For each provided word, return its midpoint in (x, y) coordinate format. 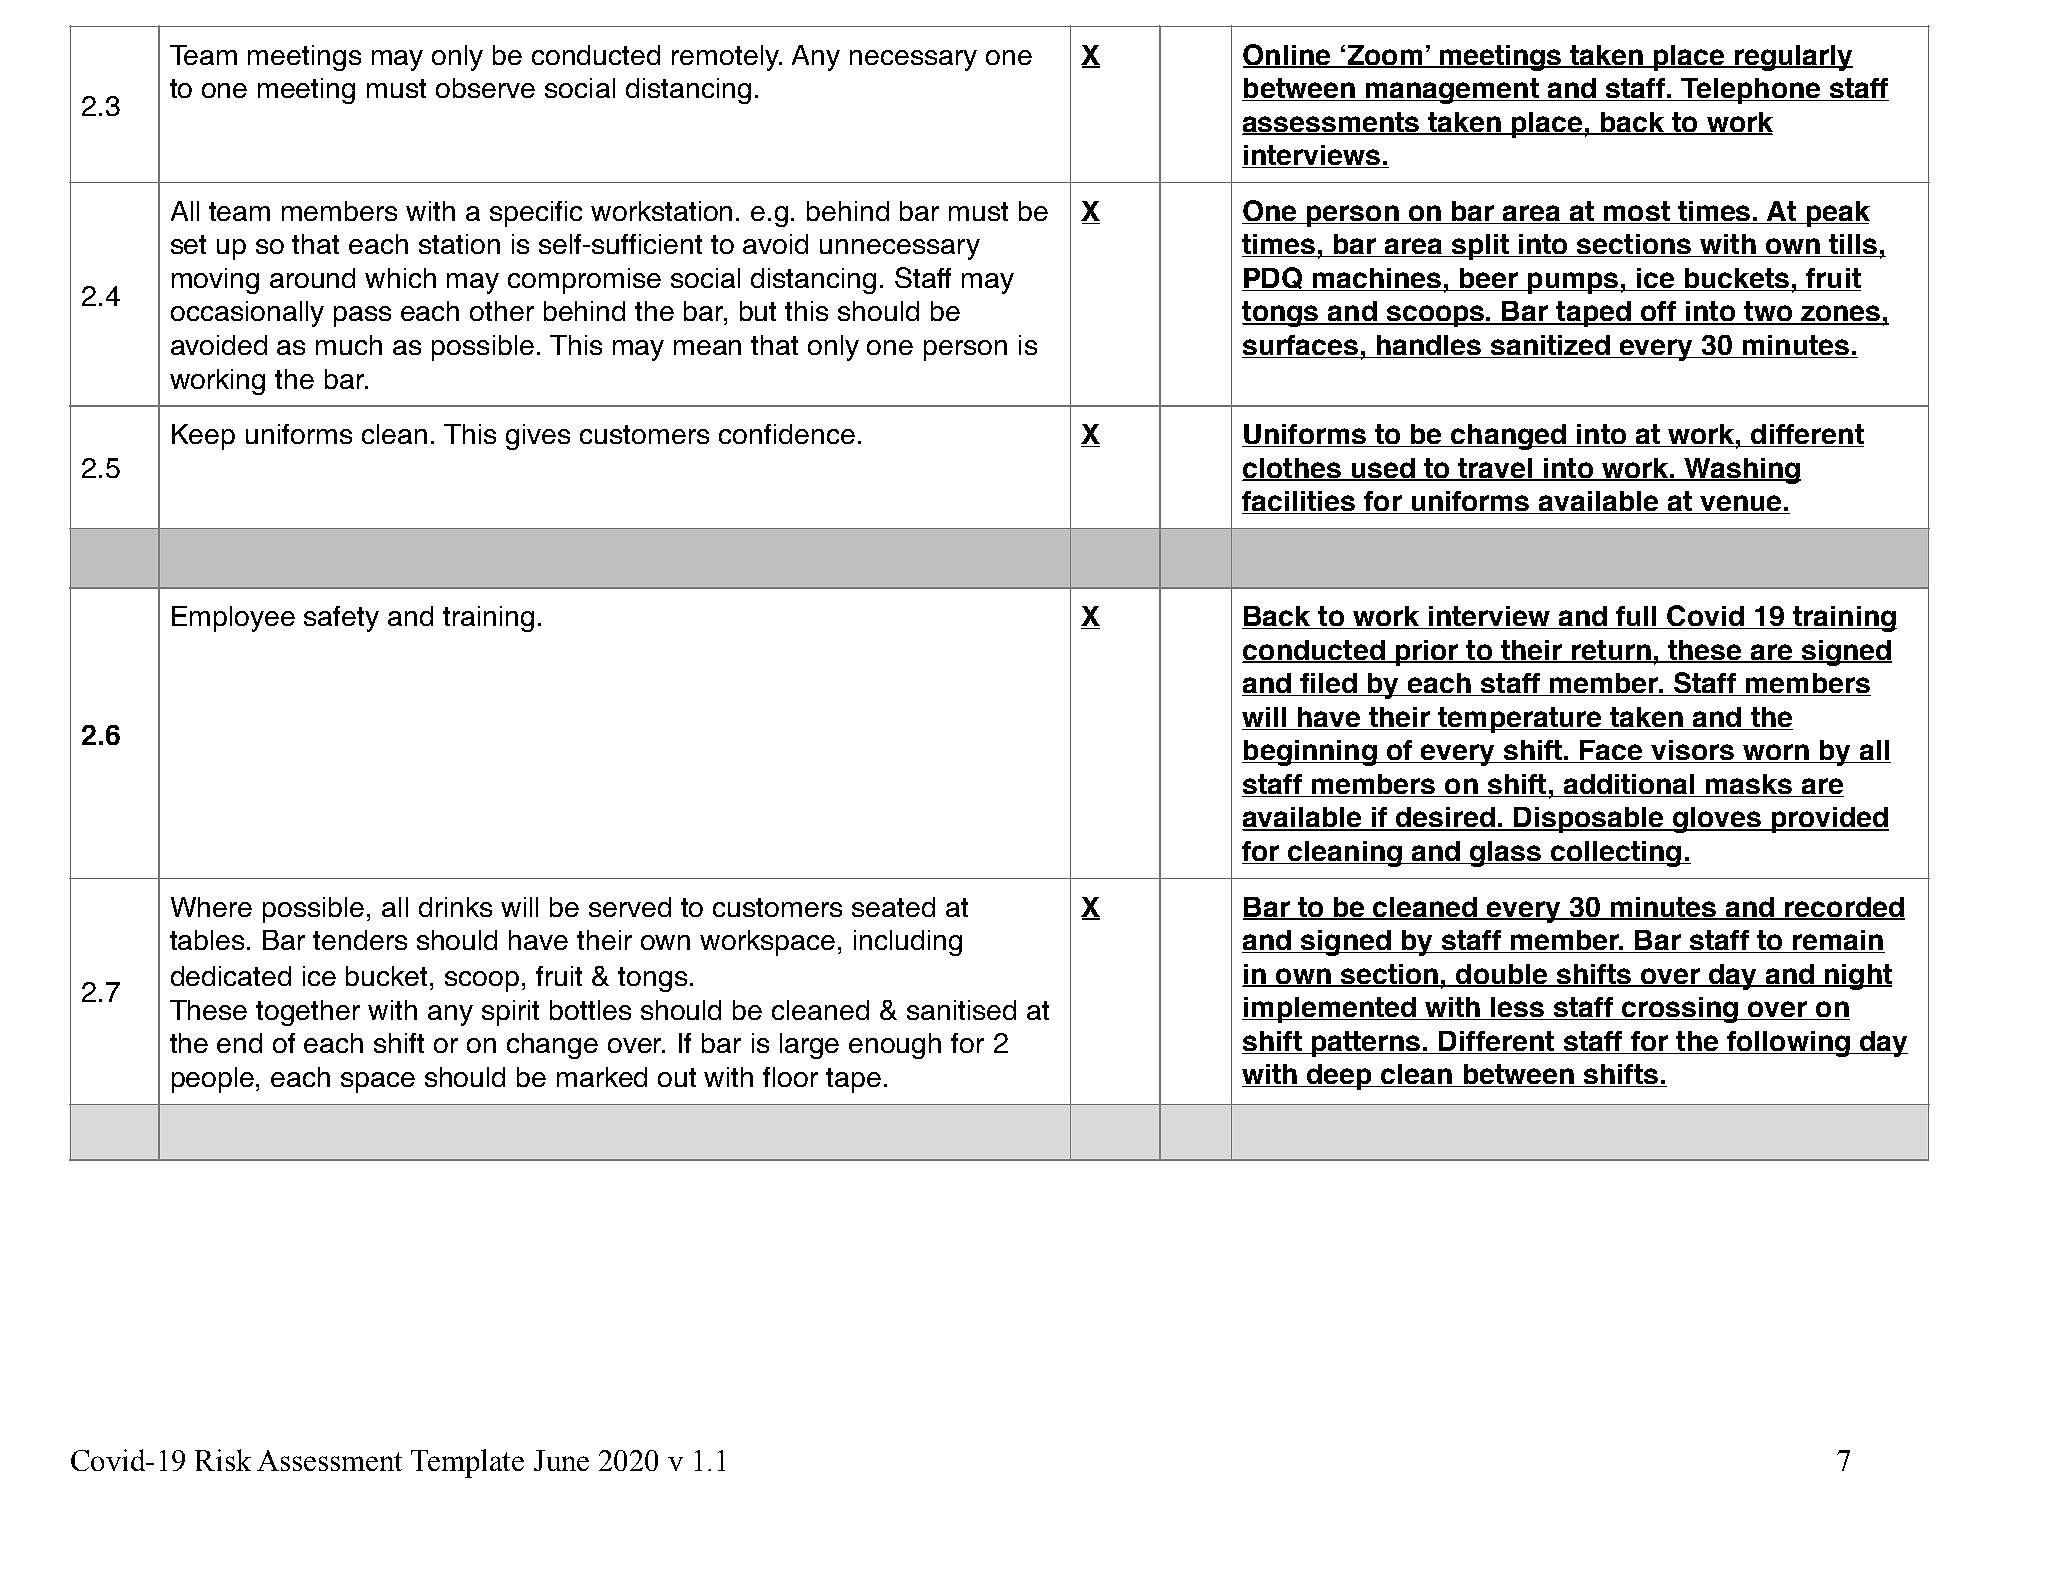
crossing (1680, 1010)
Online (1287, 56)
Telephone (1751, 91)
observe (485, 88)
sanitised (961, 1010)
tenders (360, 940)
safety (341, 619)
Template (467, 1463)
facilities (1299, 502)
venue (1741, 504)
